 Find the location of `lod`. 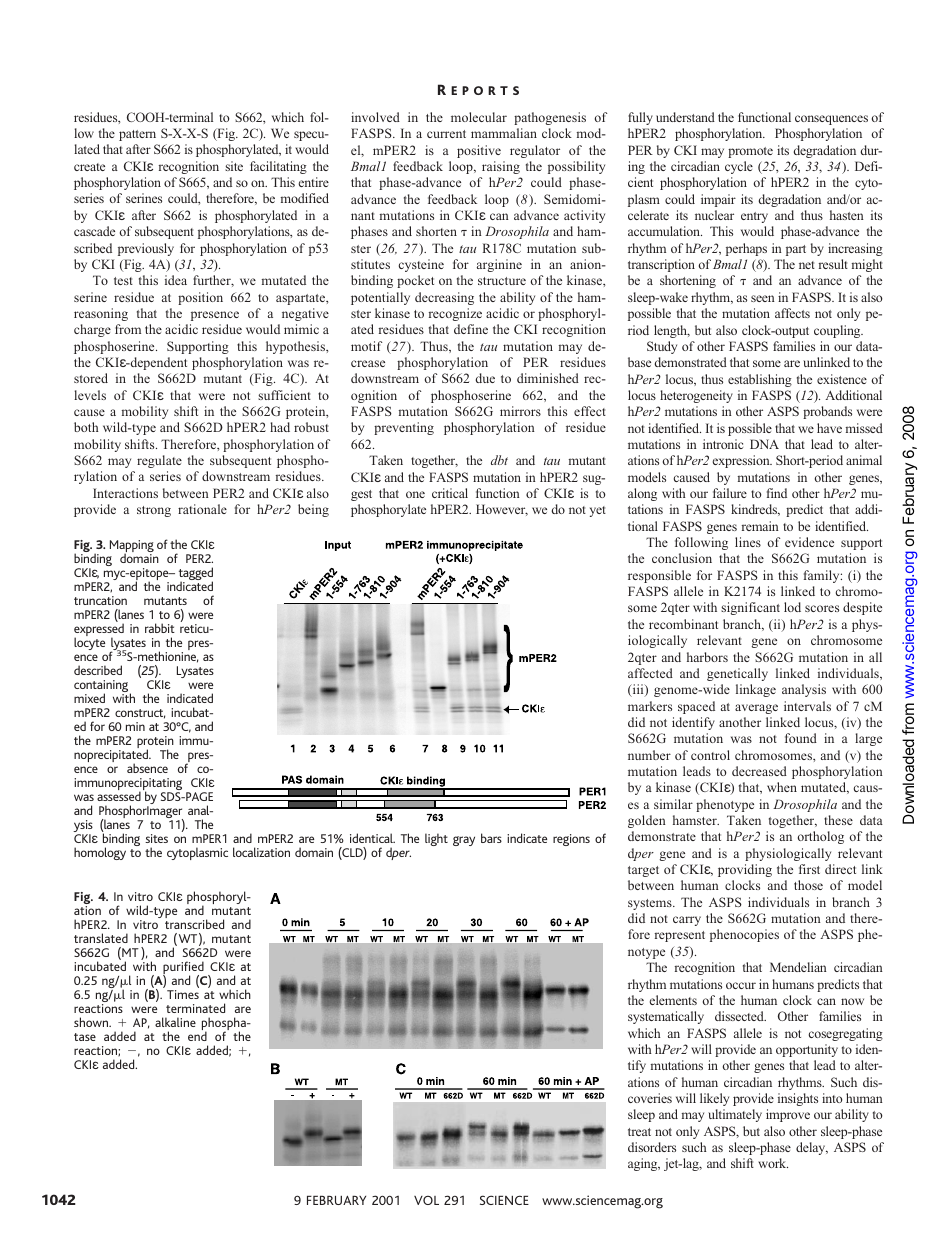

lod is located at coordinates (792, 607).
